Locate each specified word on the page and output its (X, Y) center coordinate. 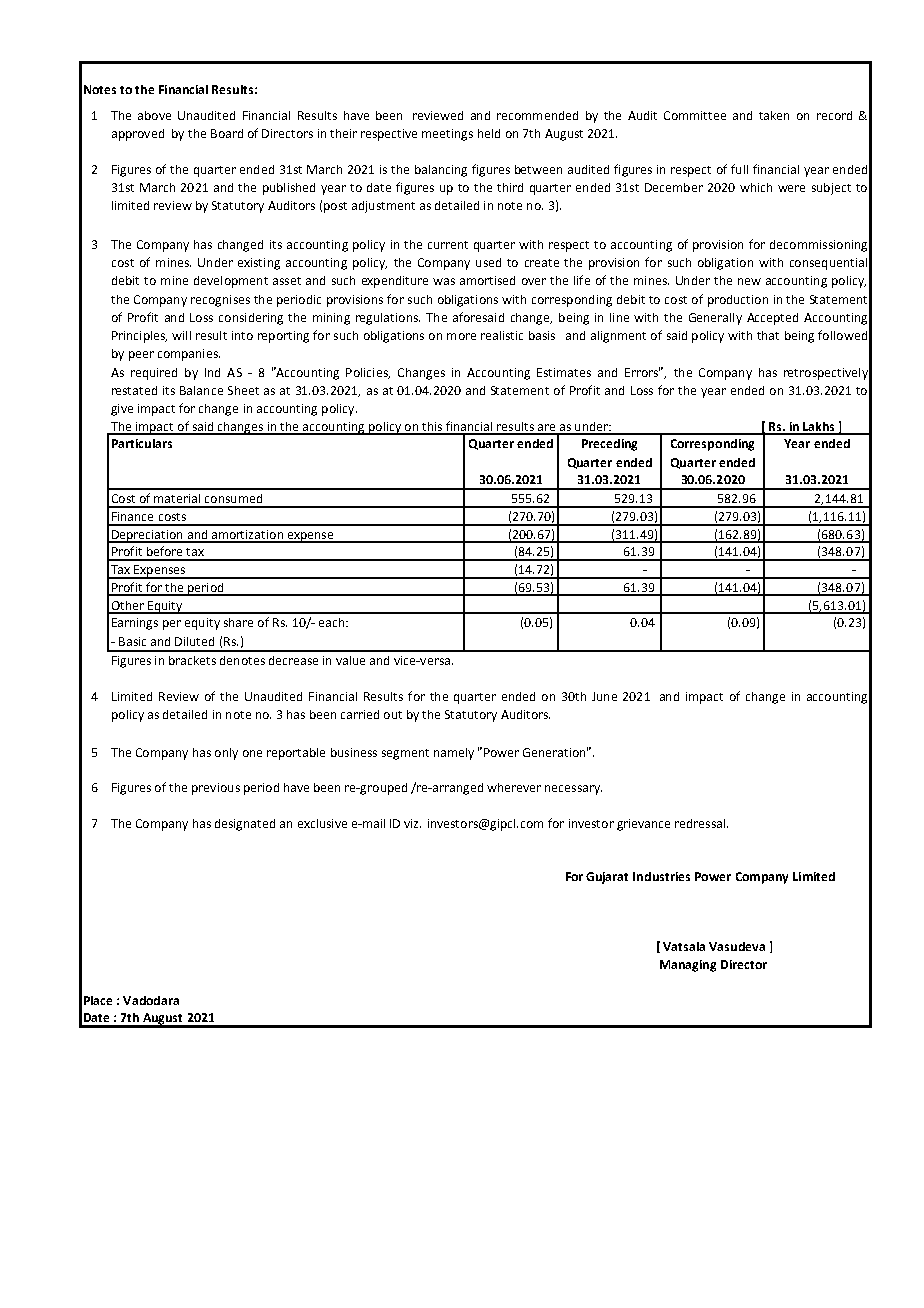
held (489, 133)
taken (774, 115)
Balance (201, 390)
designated (245, 825)
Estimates (564, 372)
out (393, 715)
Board (227, 133)
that (768, 335)
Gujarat (607, 878)
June (604, 696)
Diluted (194, 641)
